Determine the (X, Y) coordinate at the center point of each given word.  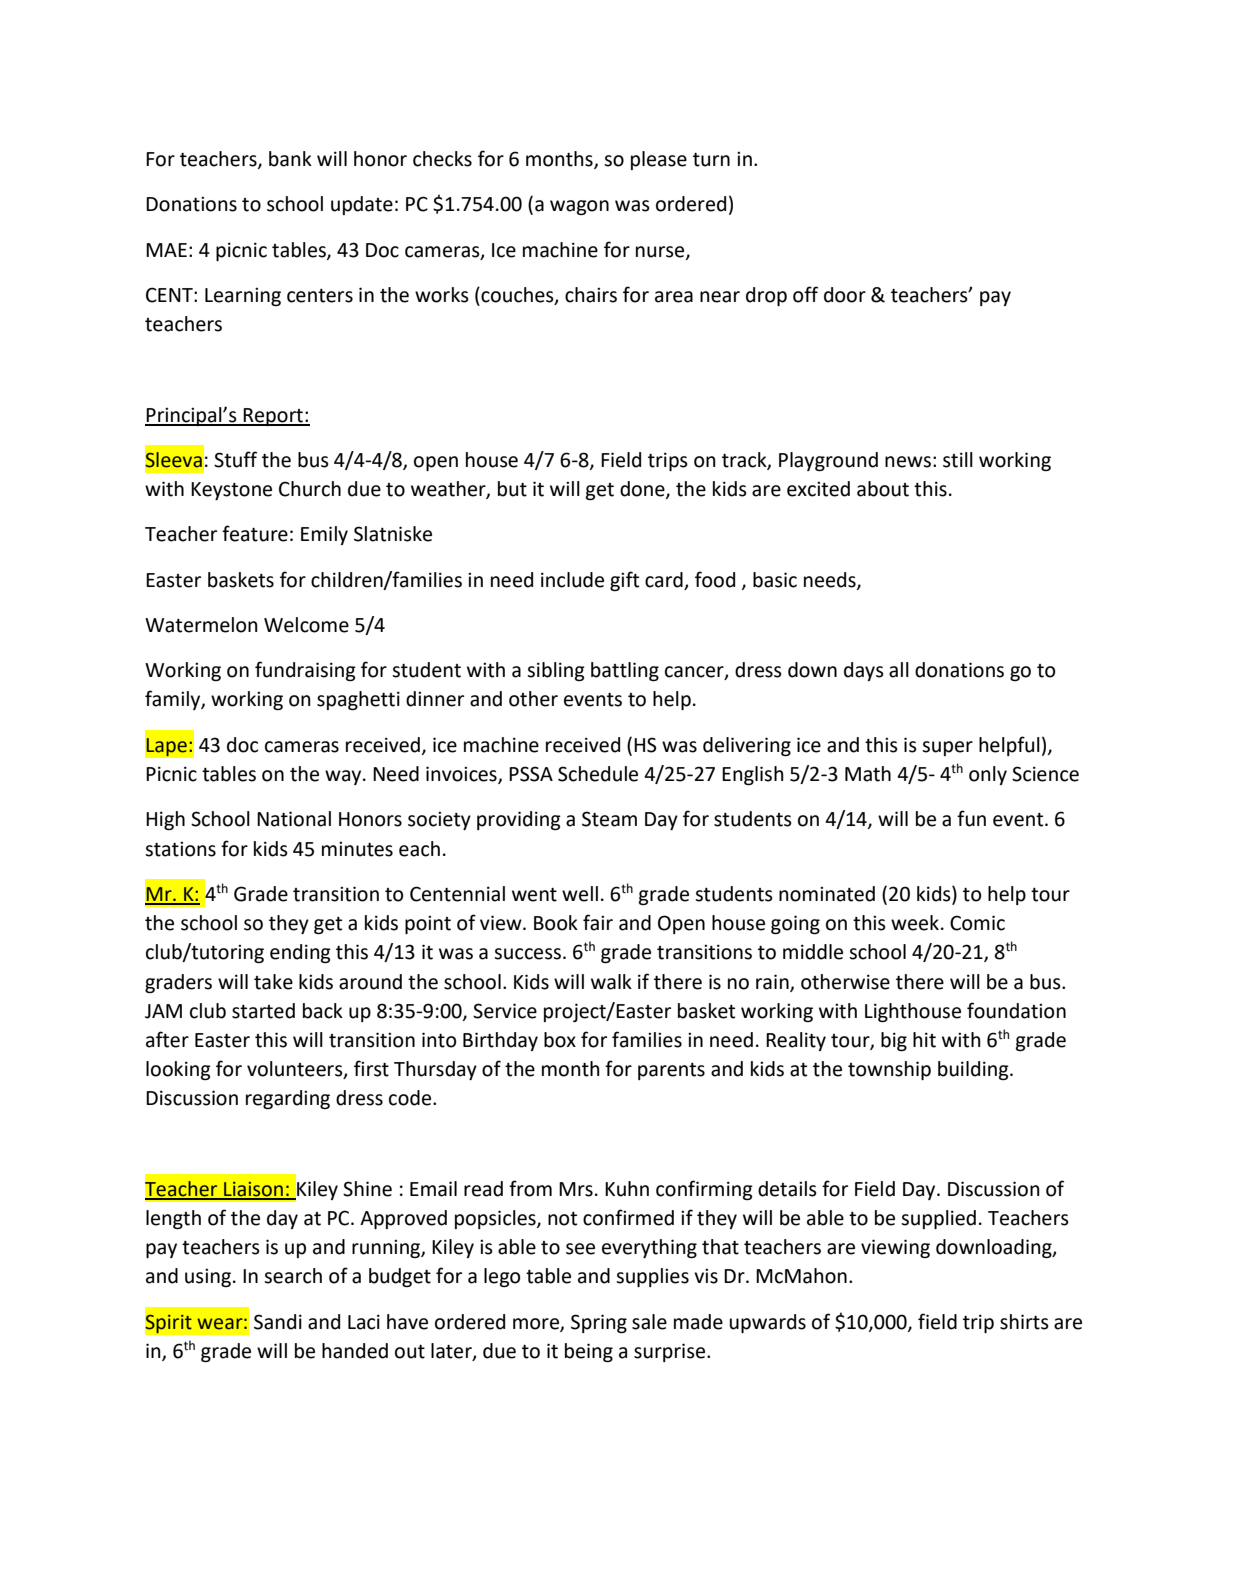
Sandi (278, 1322)
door (845, 295)
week (915, 923)
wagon (579, 207)
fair (598, 922)
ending (300, 953)
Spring (599, 1323)
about (883, 489)
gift (624, 581)
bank (290, 159)
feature (255, 533)
